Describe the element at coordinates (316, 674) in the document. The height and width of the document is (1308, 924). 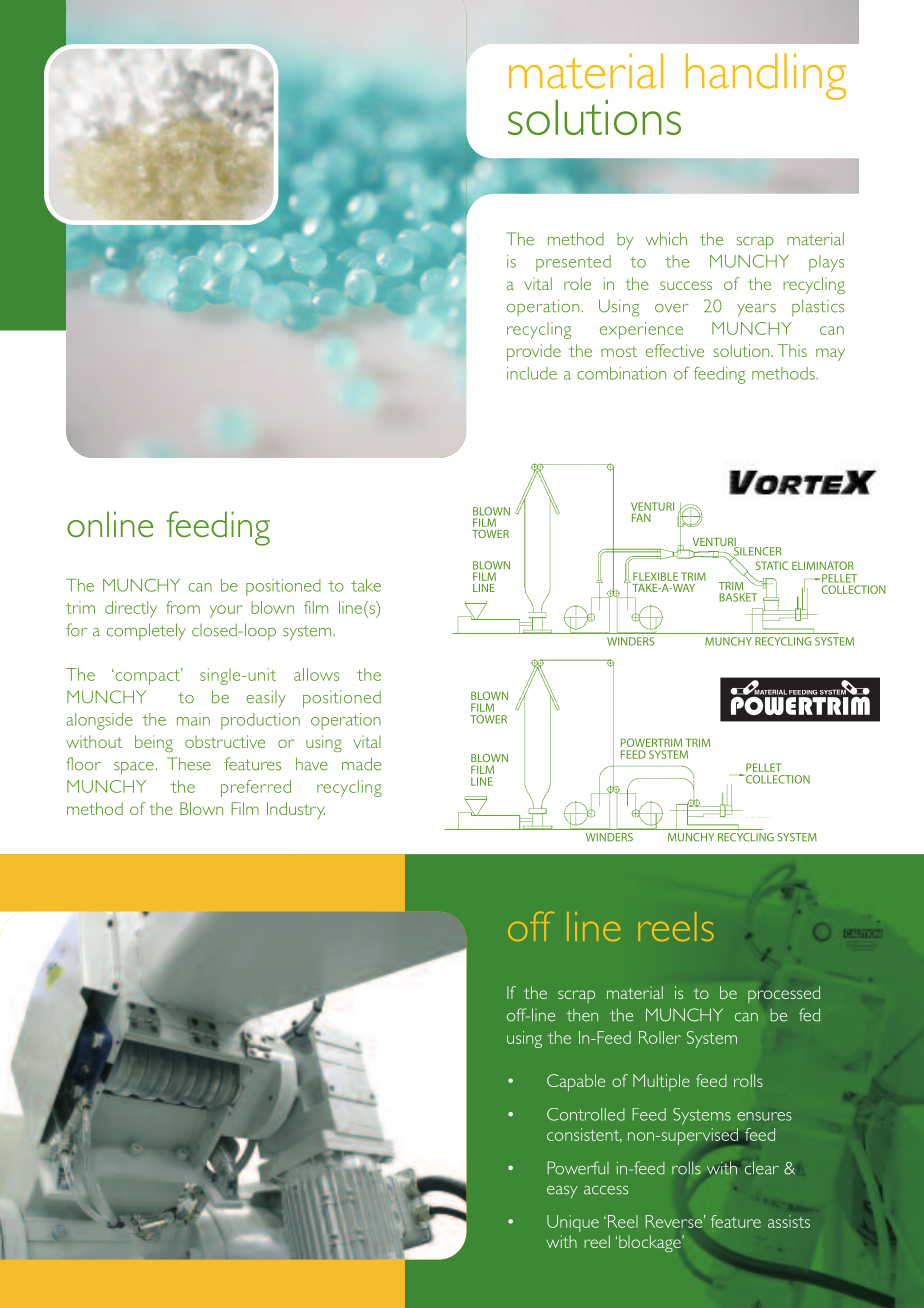
I see `allows` at that location.
